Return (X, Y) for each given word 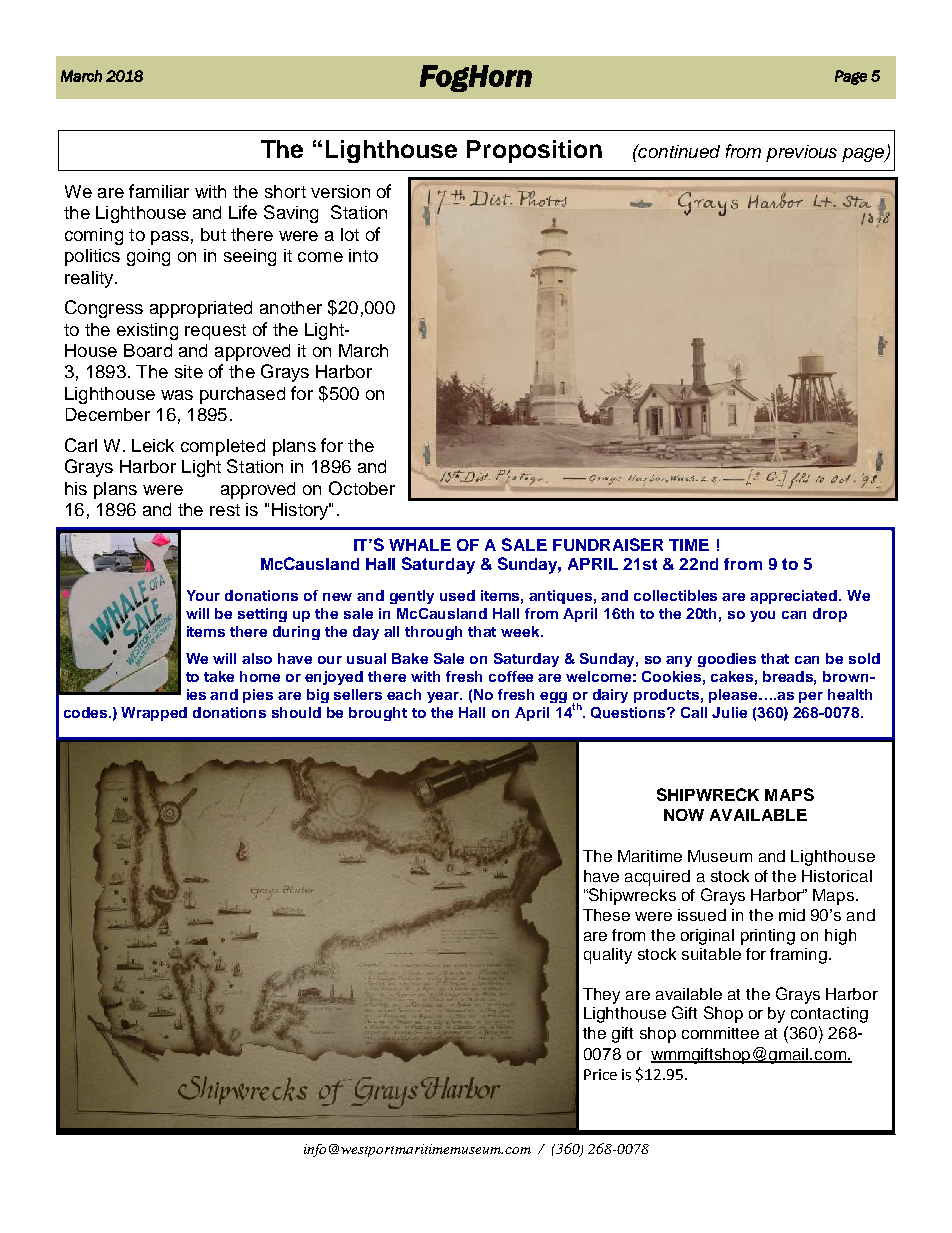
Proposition (534, 151)
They (601, 996)
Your (203, 595)
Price (600, 1074)
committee (720, 1033)
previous (801, 153)
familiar (159, 191)
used (457, 595)
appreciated (795, 597)
